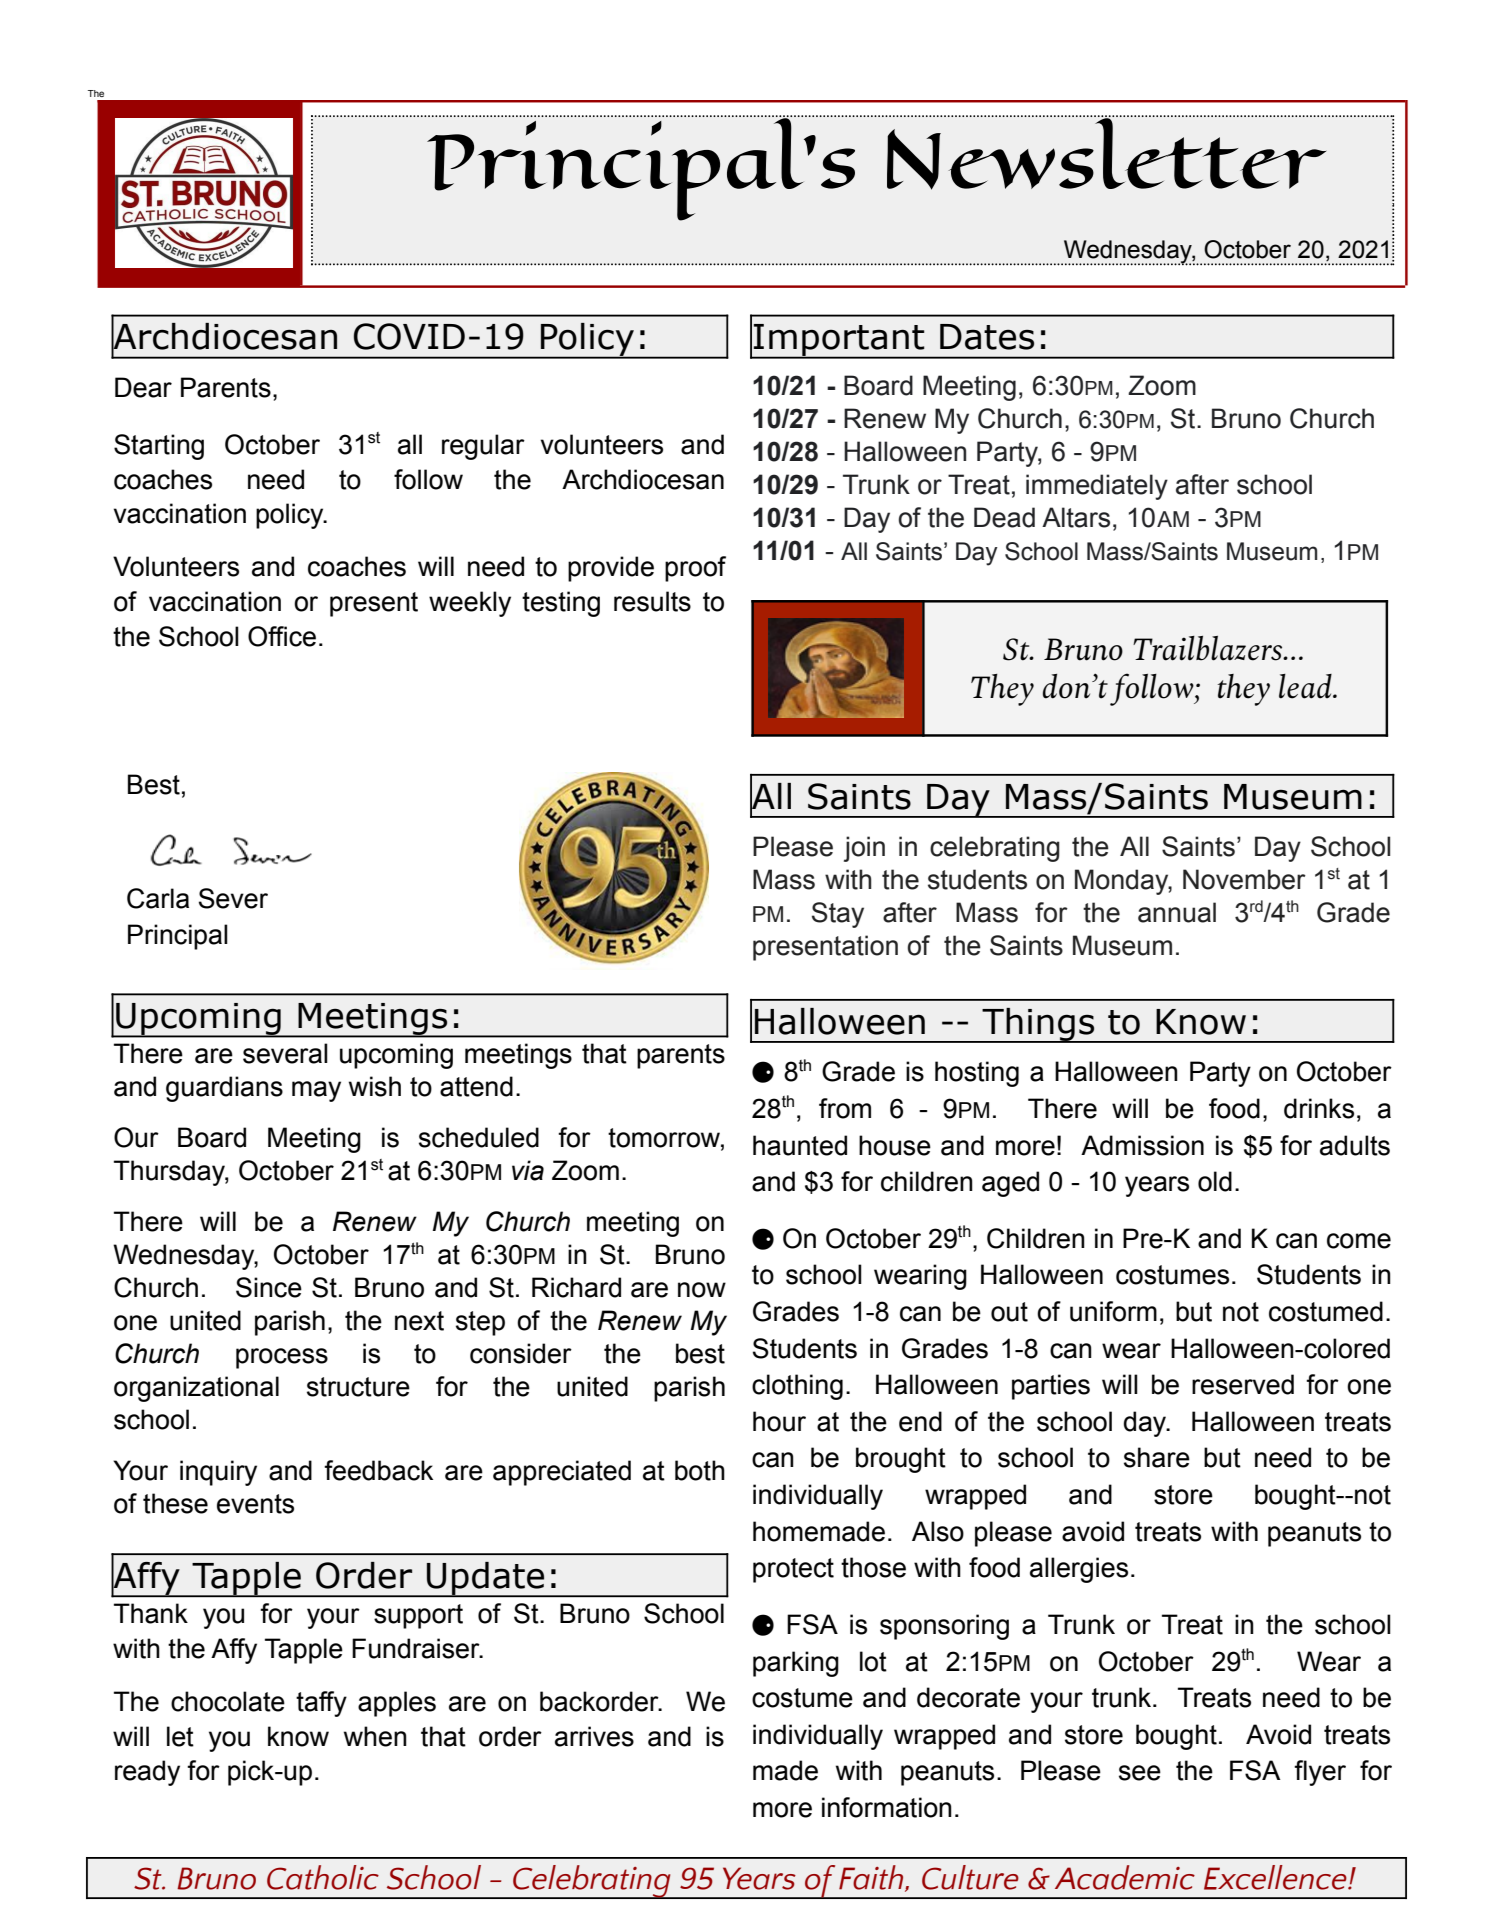 This page has width=1493, height=1932. I want to click on structure, so click(358, 1387).
